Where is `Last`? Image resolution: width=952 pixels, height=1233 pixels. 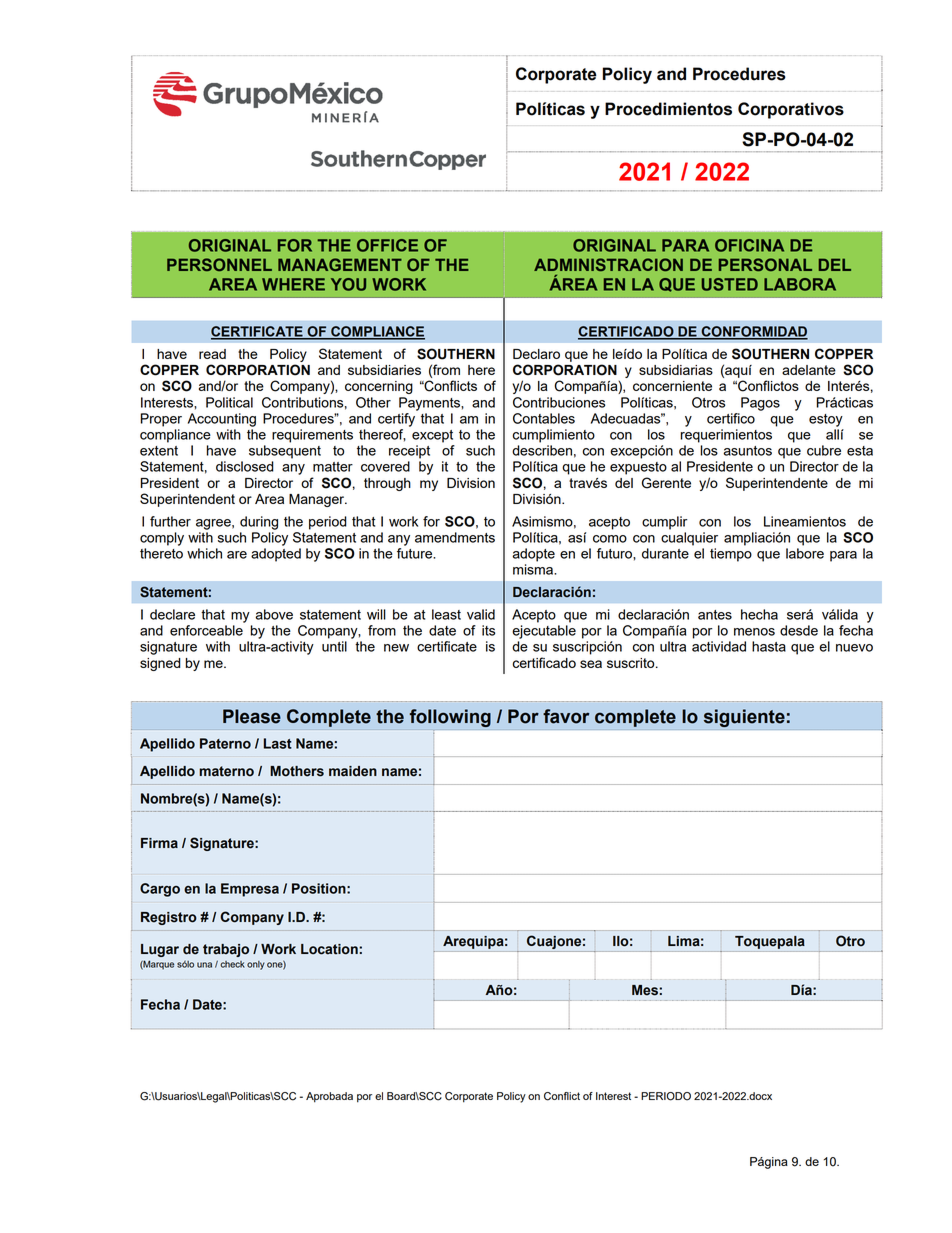 Last is located at coordinates (278, 743).
